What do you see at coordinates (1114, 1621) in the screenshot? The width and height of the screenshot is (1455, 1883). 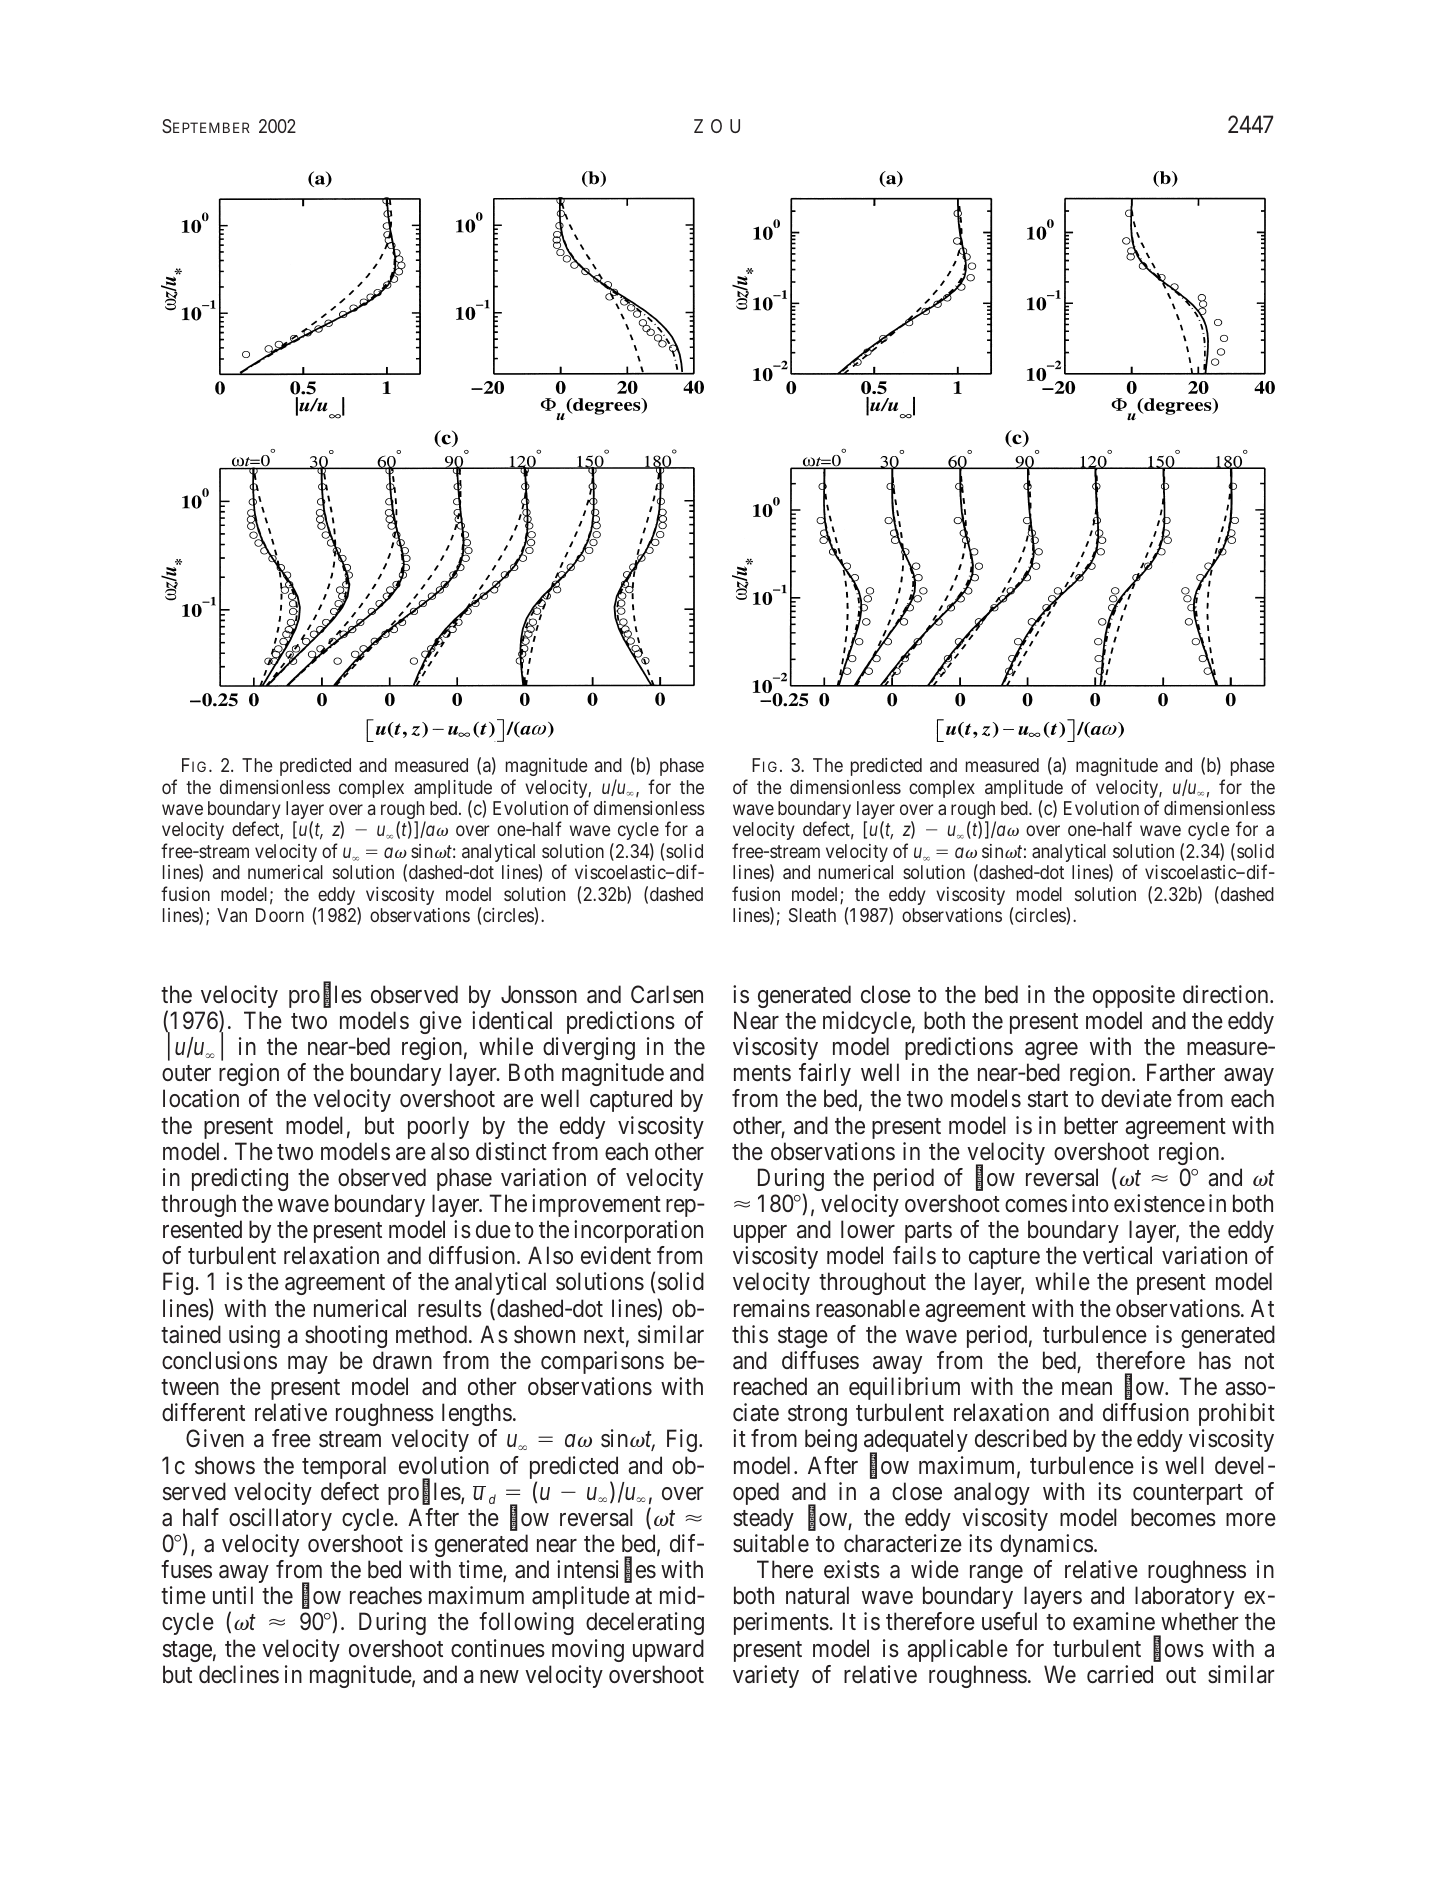 I see `examine` at bounding box center [1114, 1621].
